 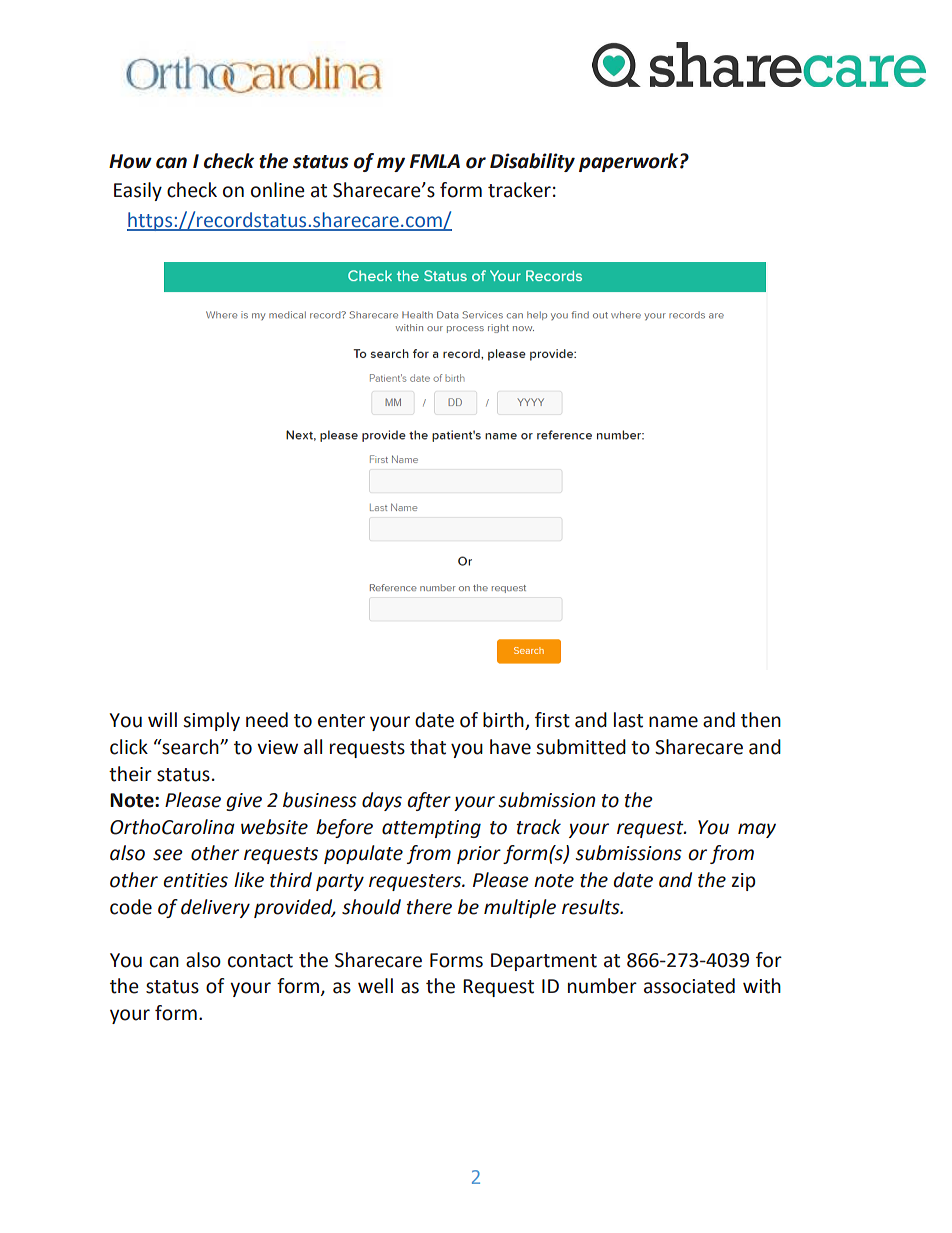 I want to click on contact, so click(x=260, y=961).
